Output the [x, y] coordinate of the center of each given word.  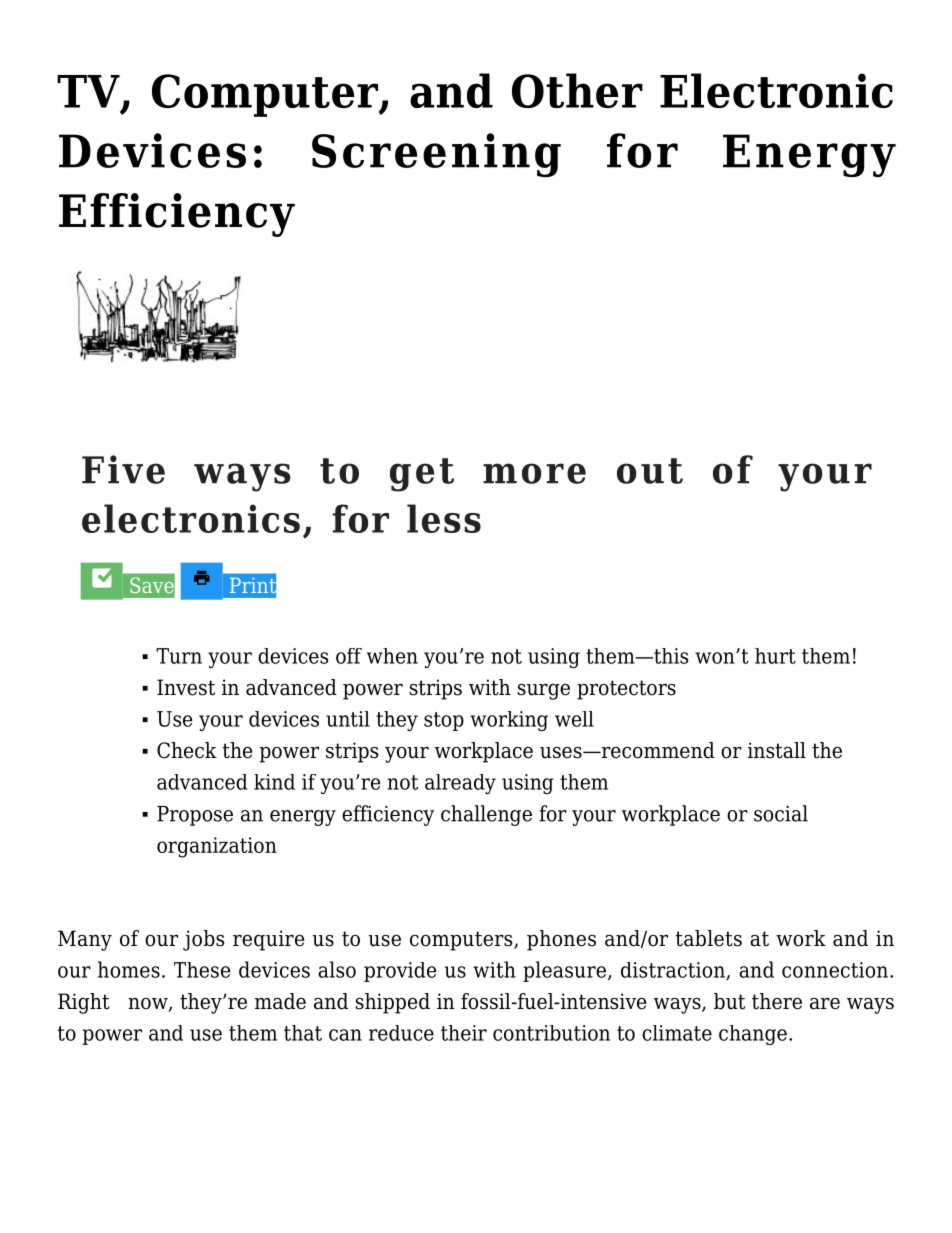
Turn [179, 656]
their [464, 1033]
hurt [775, 656]
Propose [195, 816]
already [460, 784]
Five [123, 469]
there [777, 1001]
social [781, 813]
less [444, 518]
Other [577, 90]
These [202, 970]
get [422, 475]
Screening [436, 155]
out [650, 471]
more [534, 473]
